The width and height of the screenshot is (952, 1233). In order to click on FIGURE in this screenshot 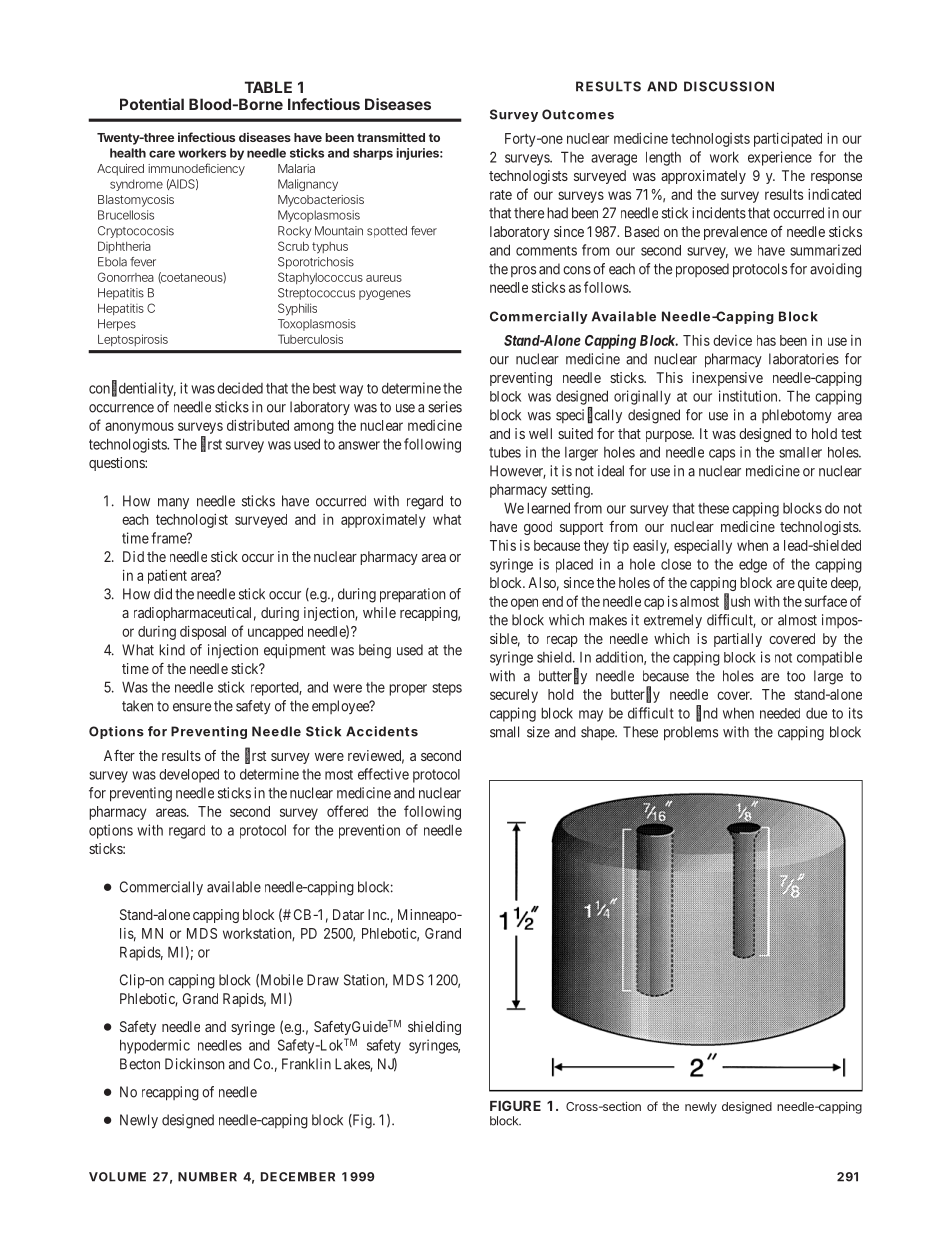, I will do `click(515, 1105)`.
